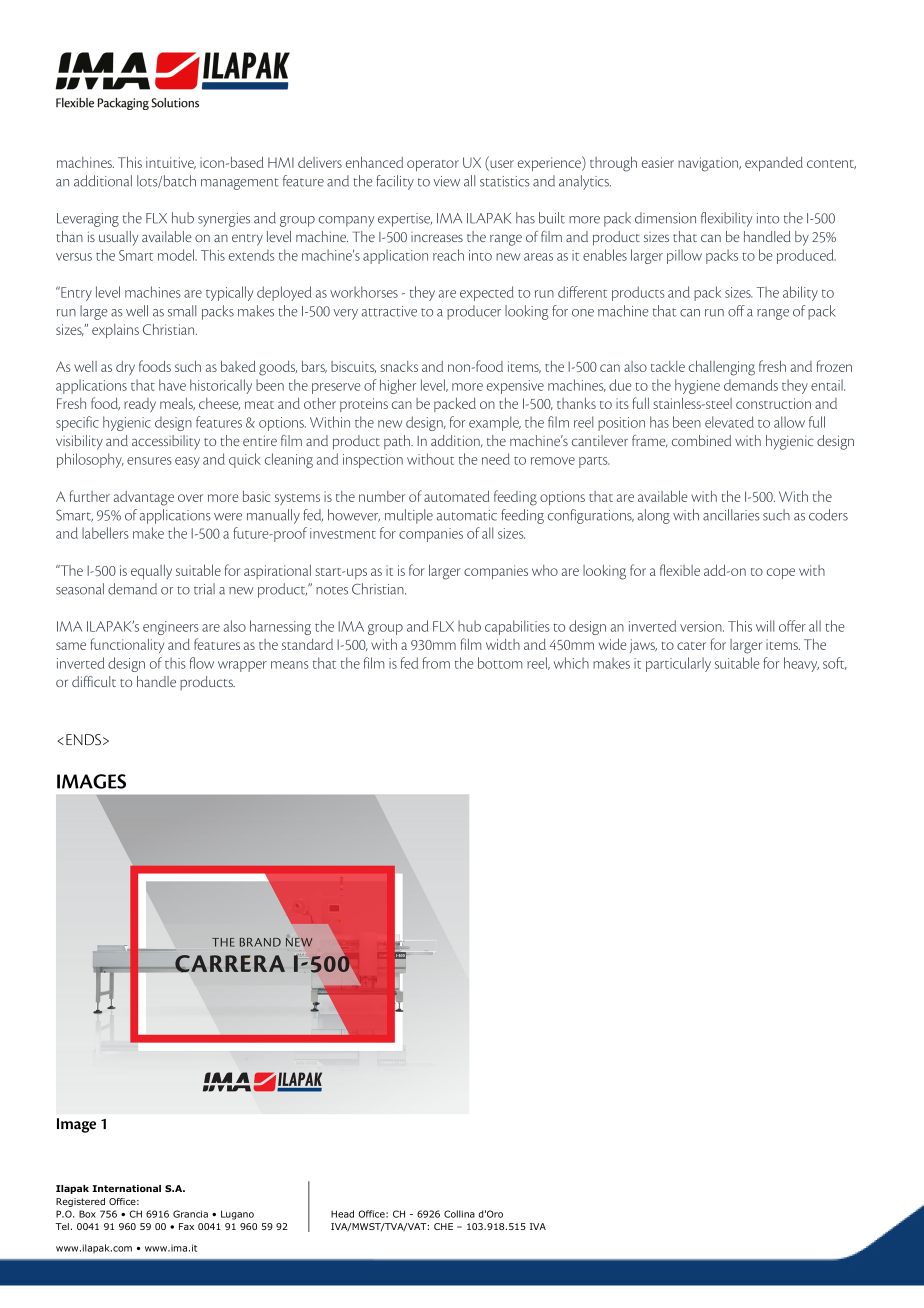 This document has height=1308, width=924. Describe the element at coordinates (398, 442) in the document. I see `path` at that location.
